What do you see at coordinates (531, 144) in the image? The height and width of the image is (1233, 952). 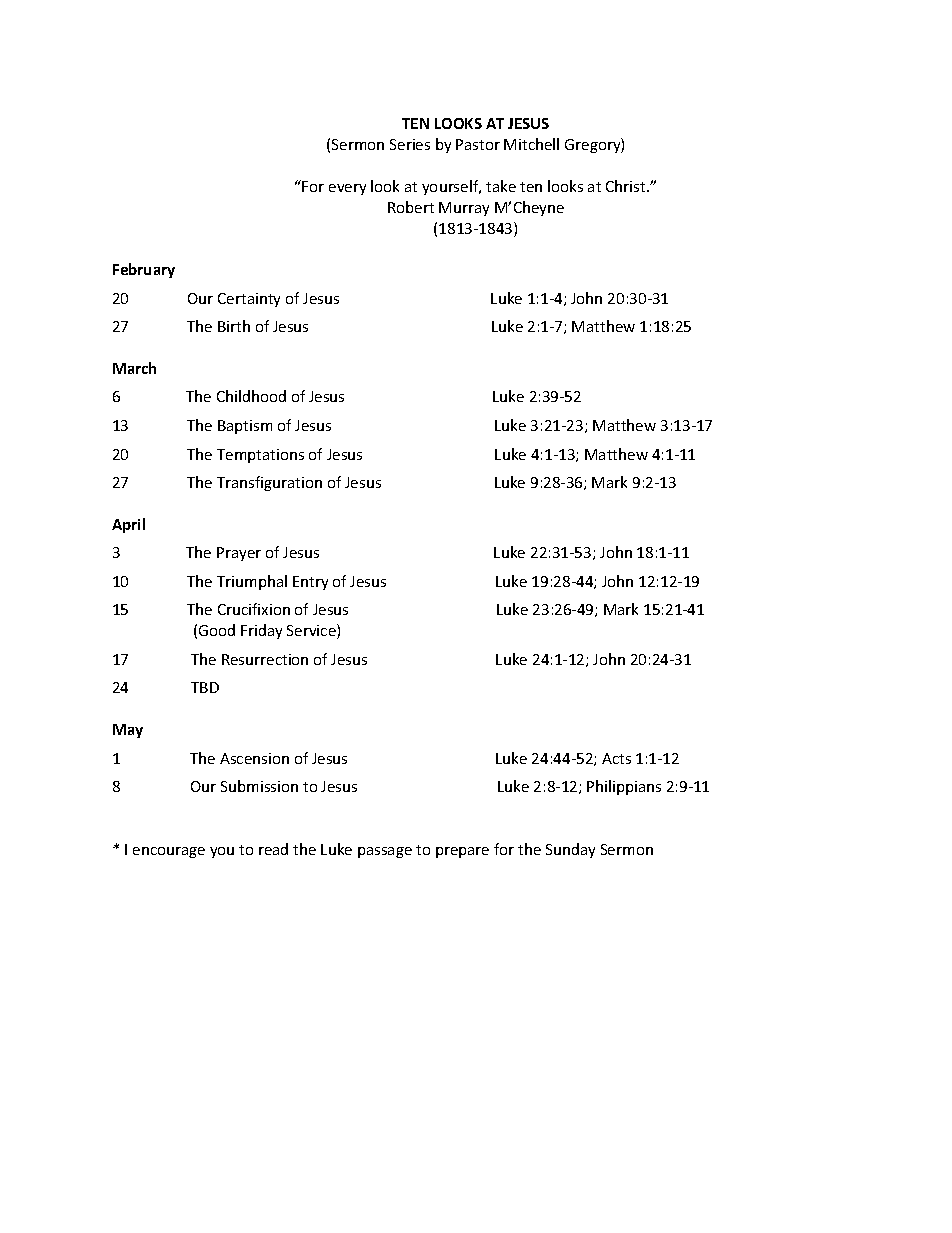 I see `Mitchell` at bounding box center [531, 144].
